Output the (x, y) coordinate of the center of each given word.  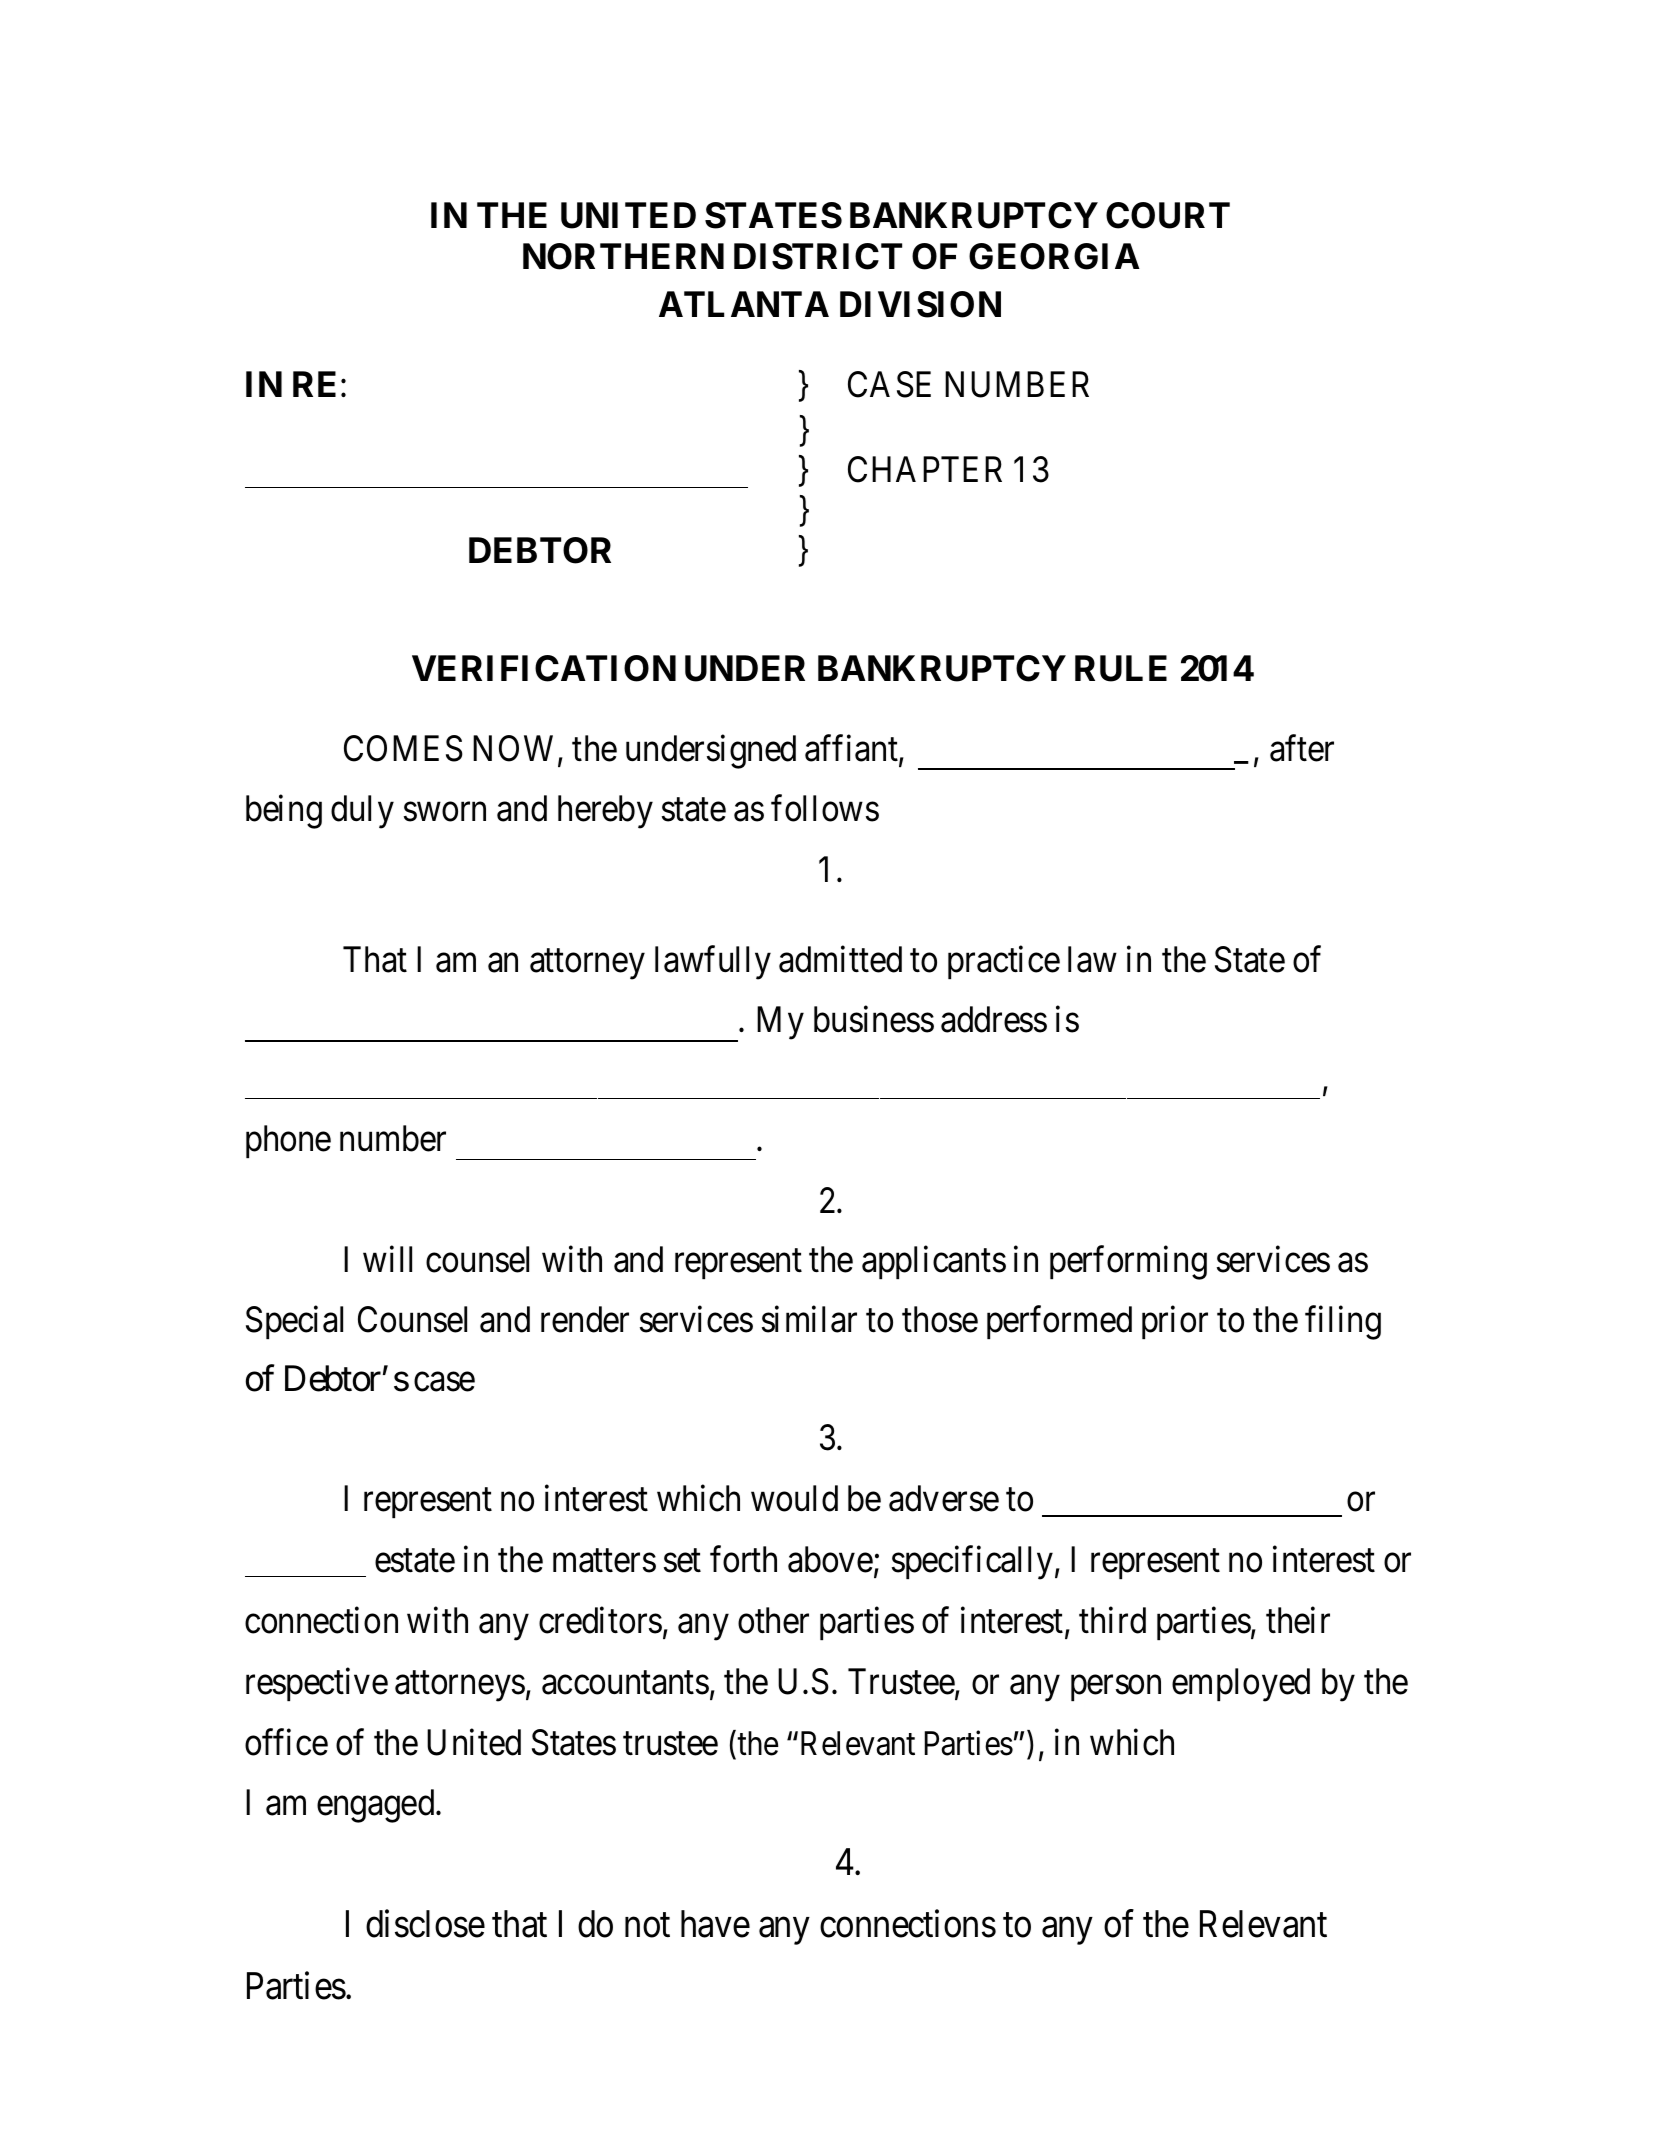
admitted (840, 959)
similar (809, 1319)
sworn (445, 812)
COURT (1168, 215)
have (715, 1924)
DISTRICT (818, 256)
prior (1175, 1322)
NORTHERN (623, 256)
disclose (425, 1924)
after (1302, 748)
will (387, 1259)
